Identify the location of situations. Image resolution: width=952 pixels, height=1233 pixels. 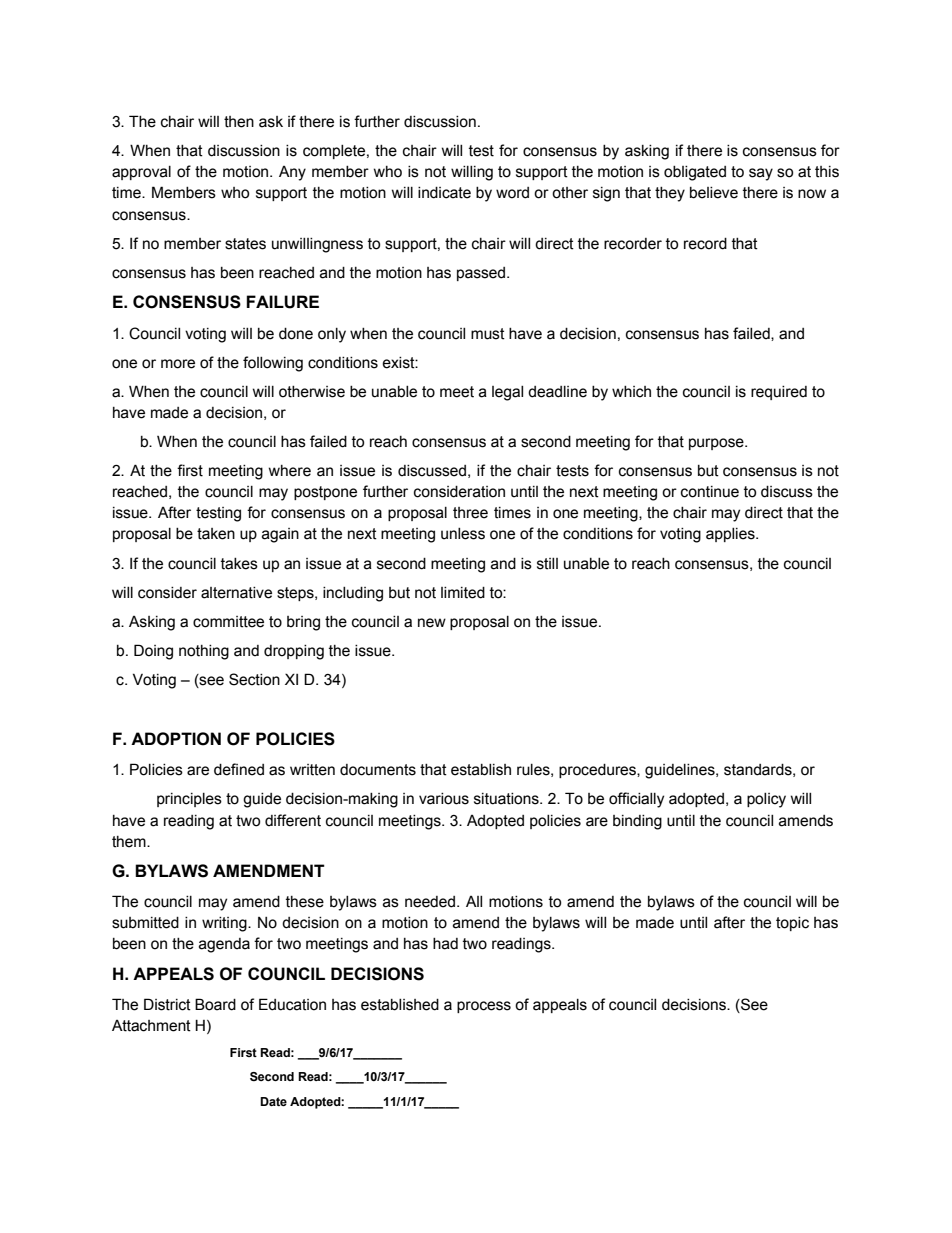
(507, 799).
